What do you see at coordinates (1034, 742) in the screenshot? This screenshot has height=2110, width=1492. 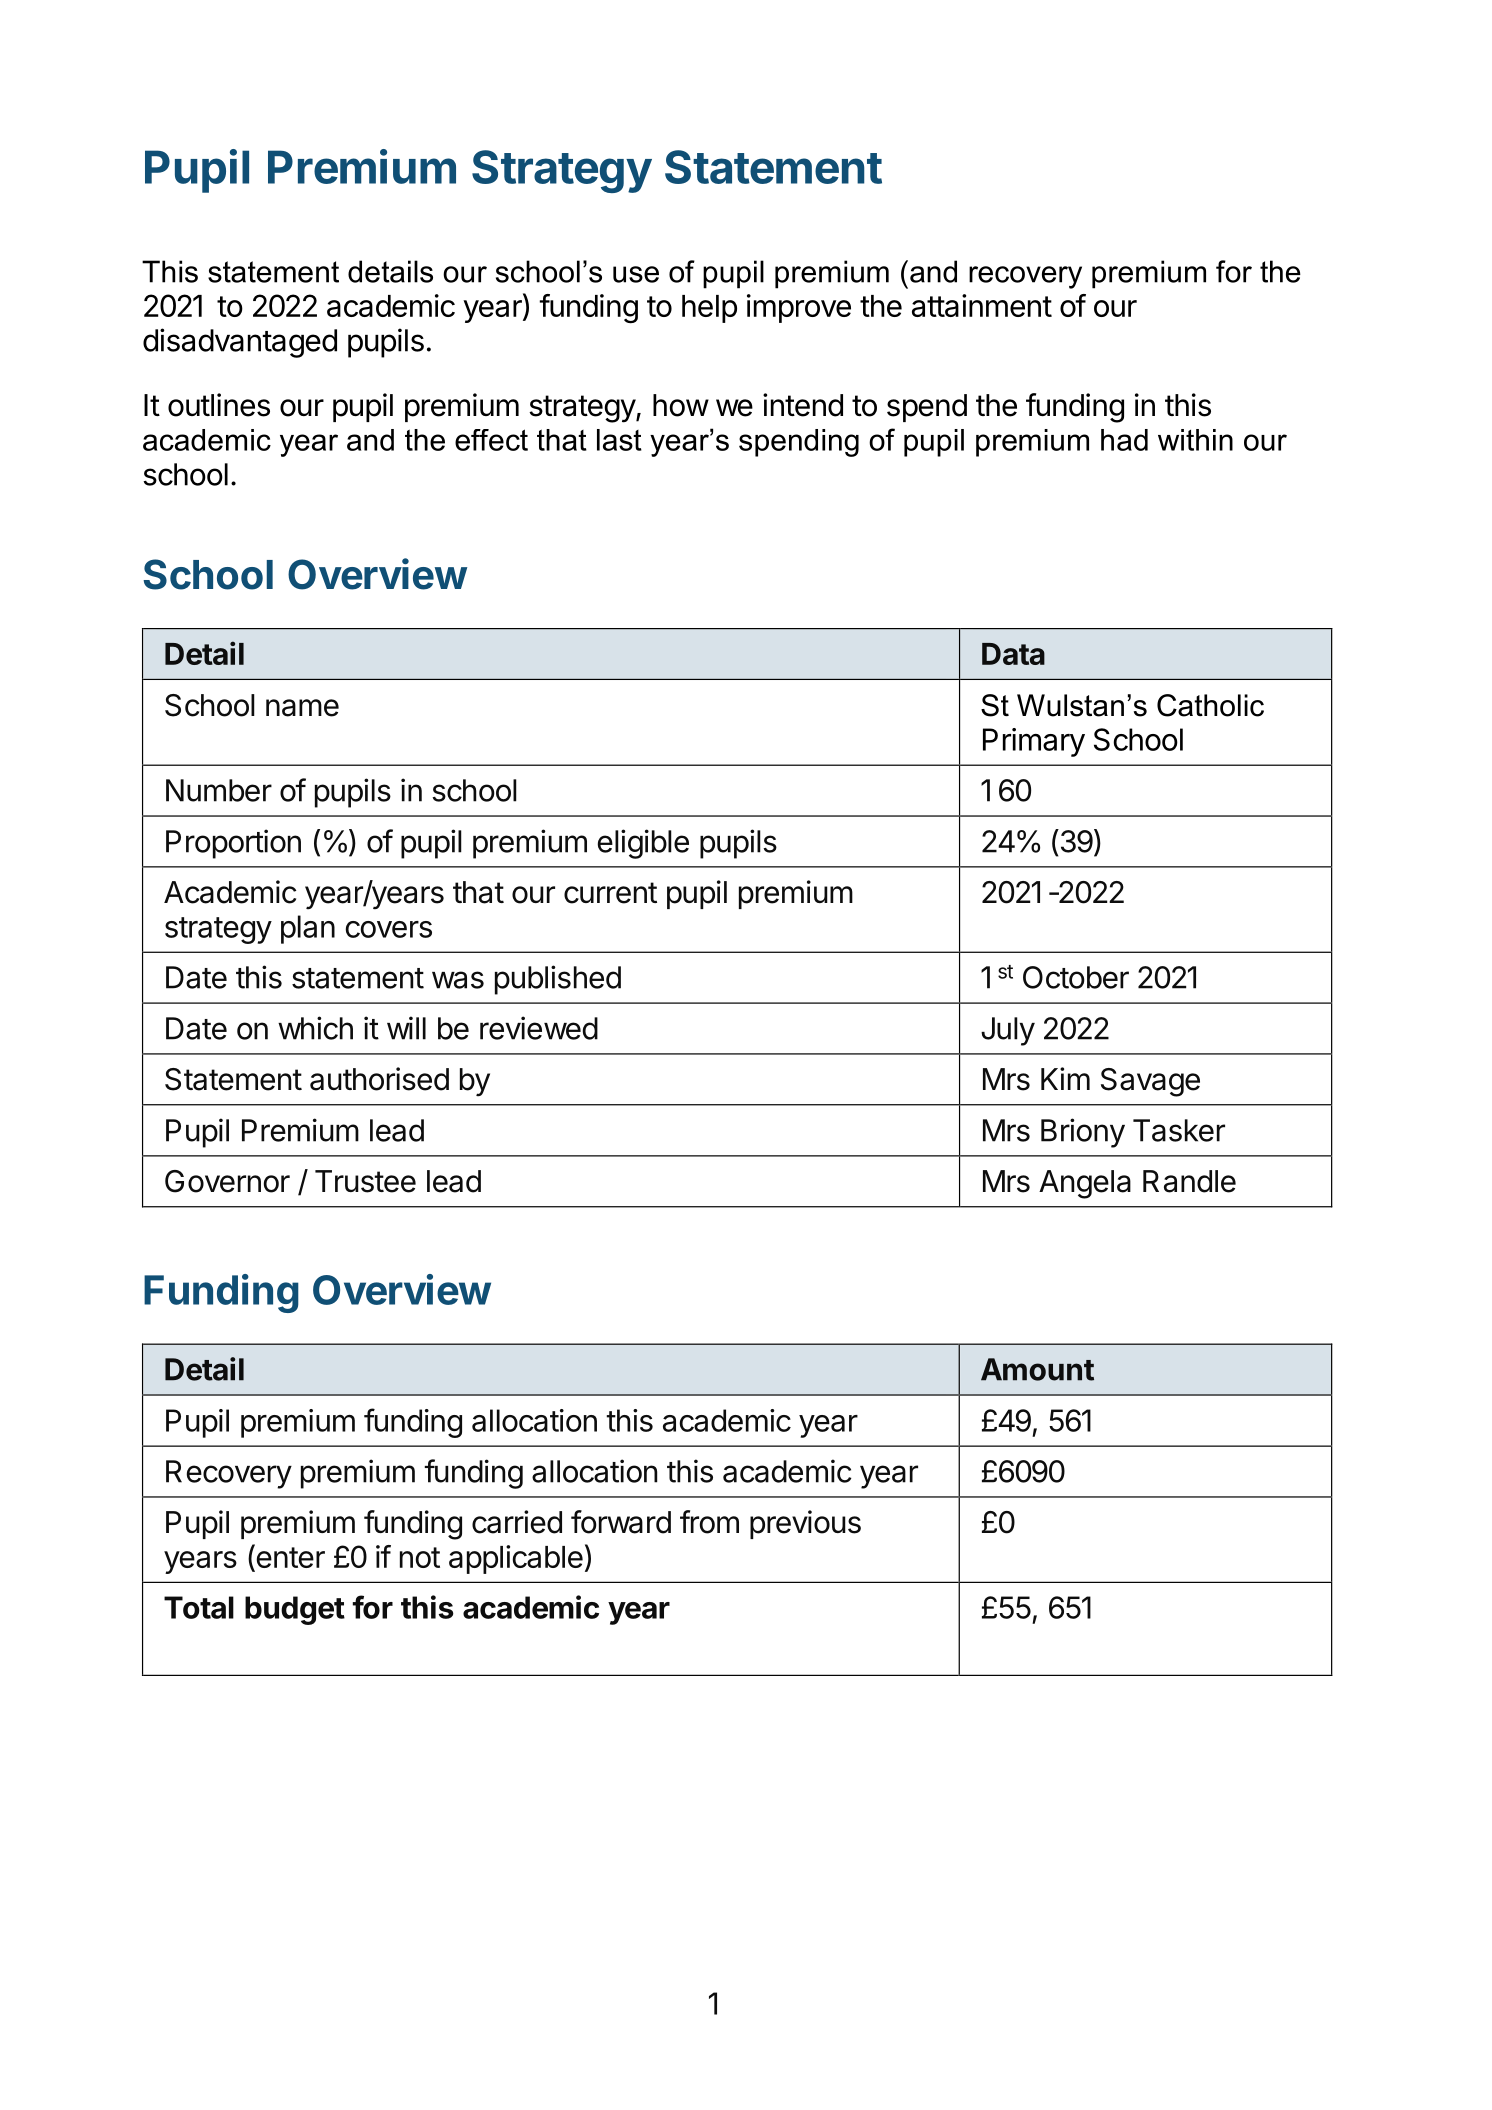 I see `Primary` at bounding box center [1034, 742].
